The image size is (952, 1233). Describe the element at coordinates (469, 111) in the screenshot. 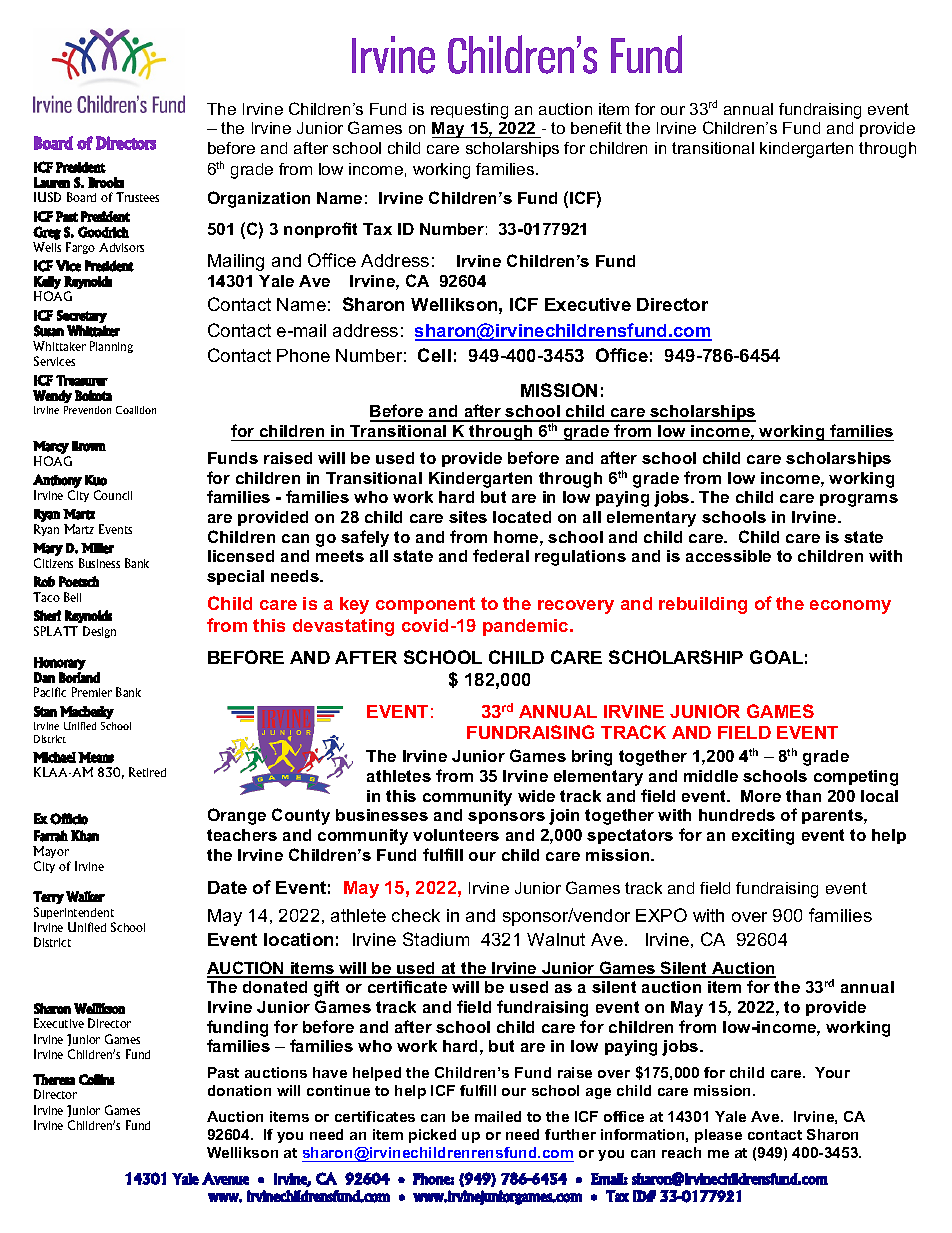

I see `requesting` at that location.
